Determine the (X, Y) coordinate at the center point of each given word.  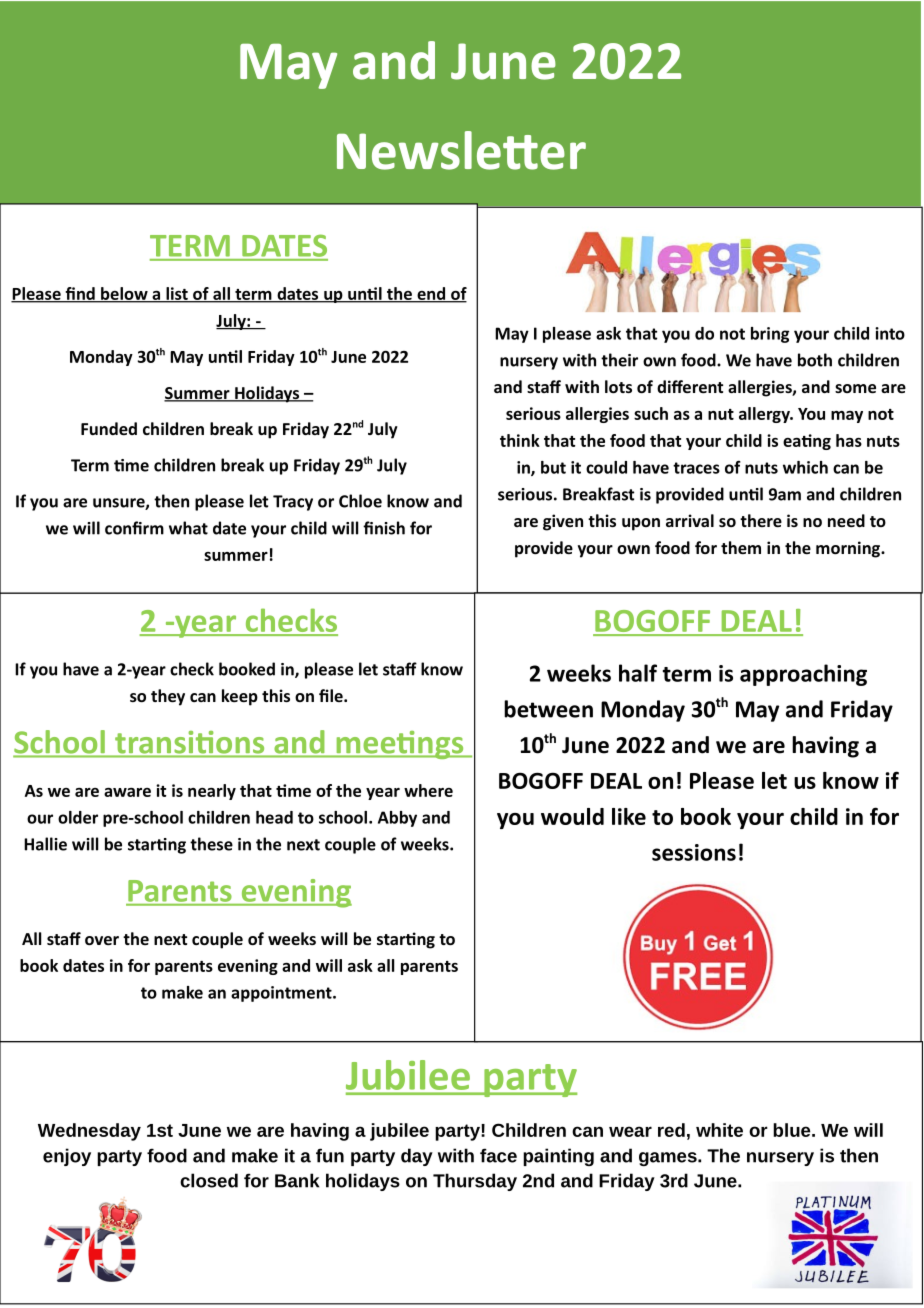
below (124, 295)
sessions (694, 852)
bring (770, 335)
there (761, 520)
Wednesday (89, 1132)
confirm (134, 528)
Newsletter (461, 150)
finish (384, 528)
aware (127, 792)
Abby (397, 819)
